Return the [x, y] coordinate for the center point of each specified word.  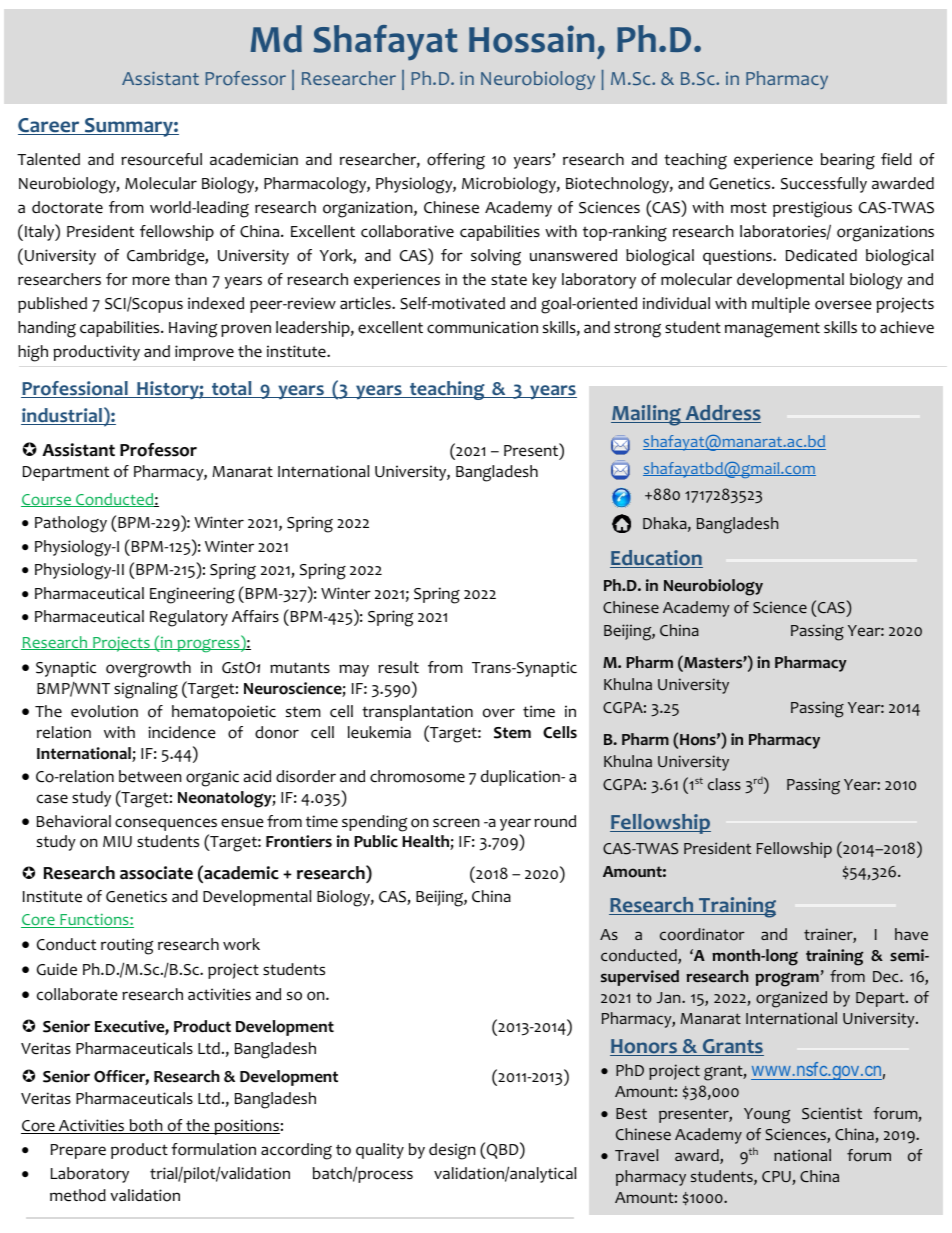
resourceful [161, 159]
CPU [777, 1178]
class [724, 784]
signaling [146, 690]
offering [456, 161]
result [398, 667]
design [452, 1151]
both [146, 1126]
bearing [848, 161]
